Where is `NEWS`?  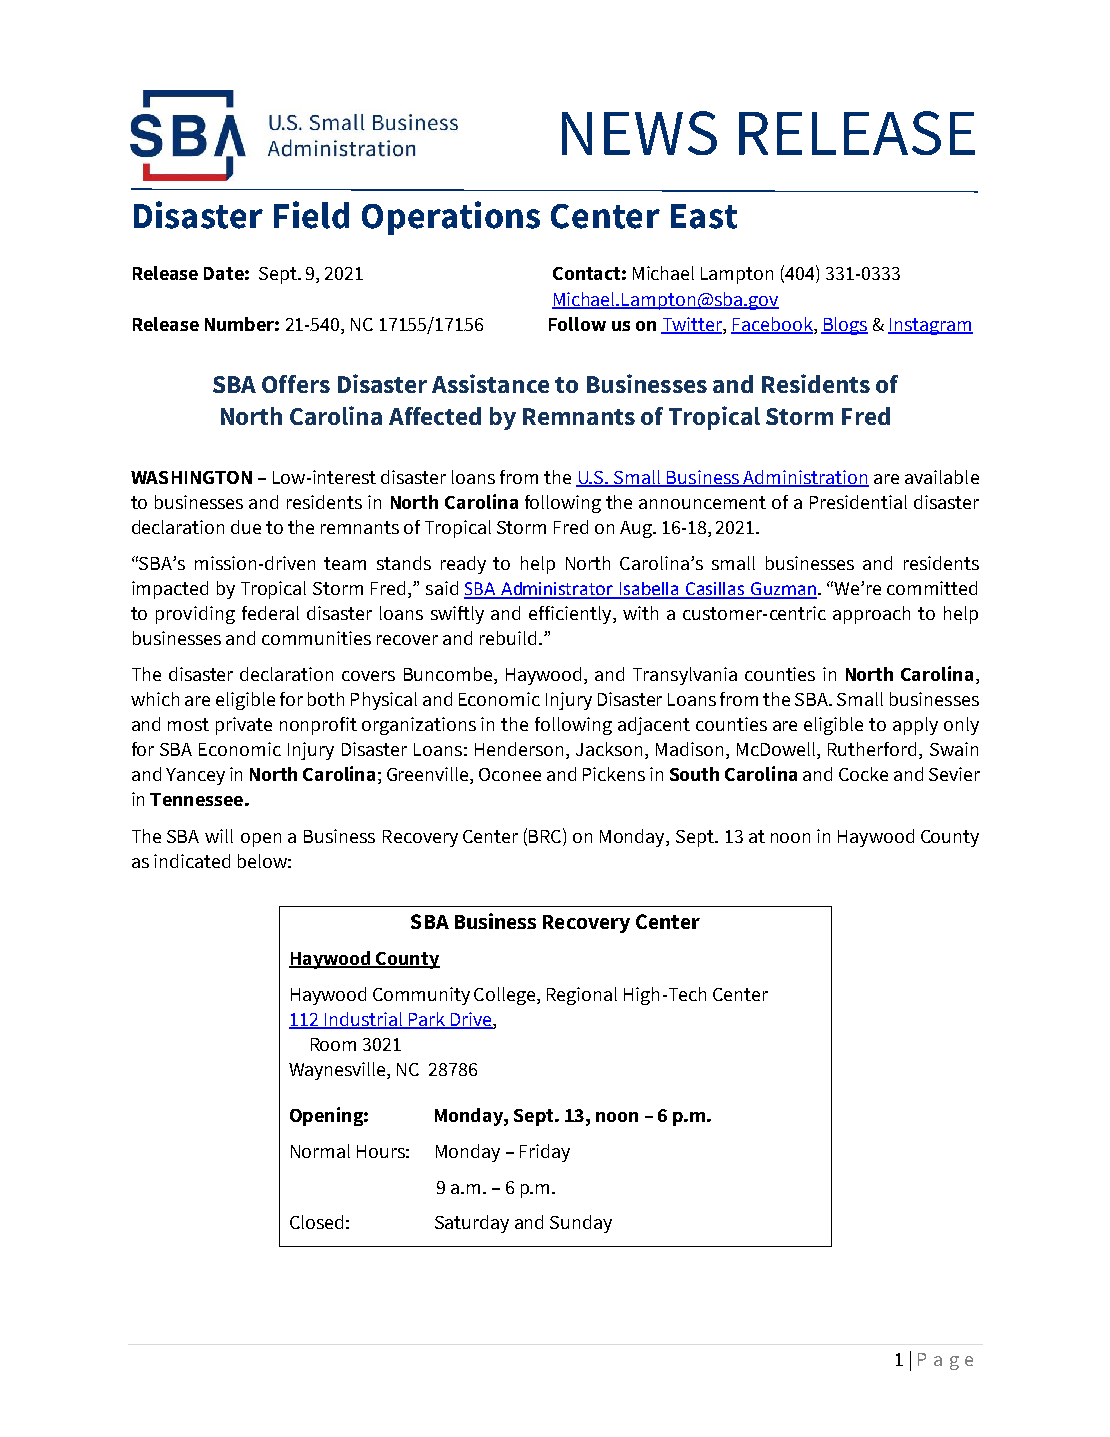 NEWS is located at coordinates (639, 133).
